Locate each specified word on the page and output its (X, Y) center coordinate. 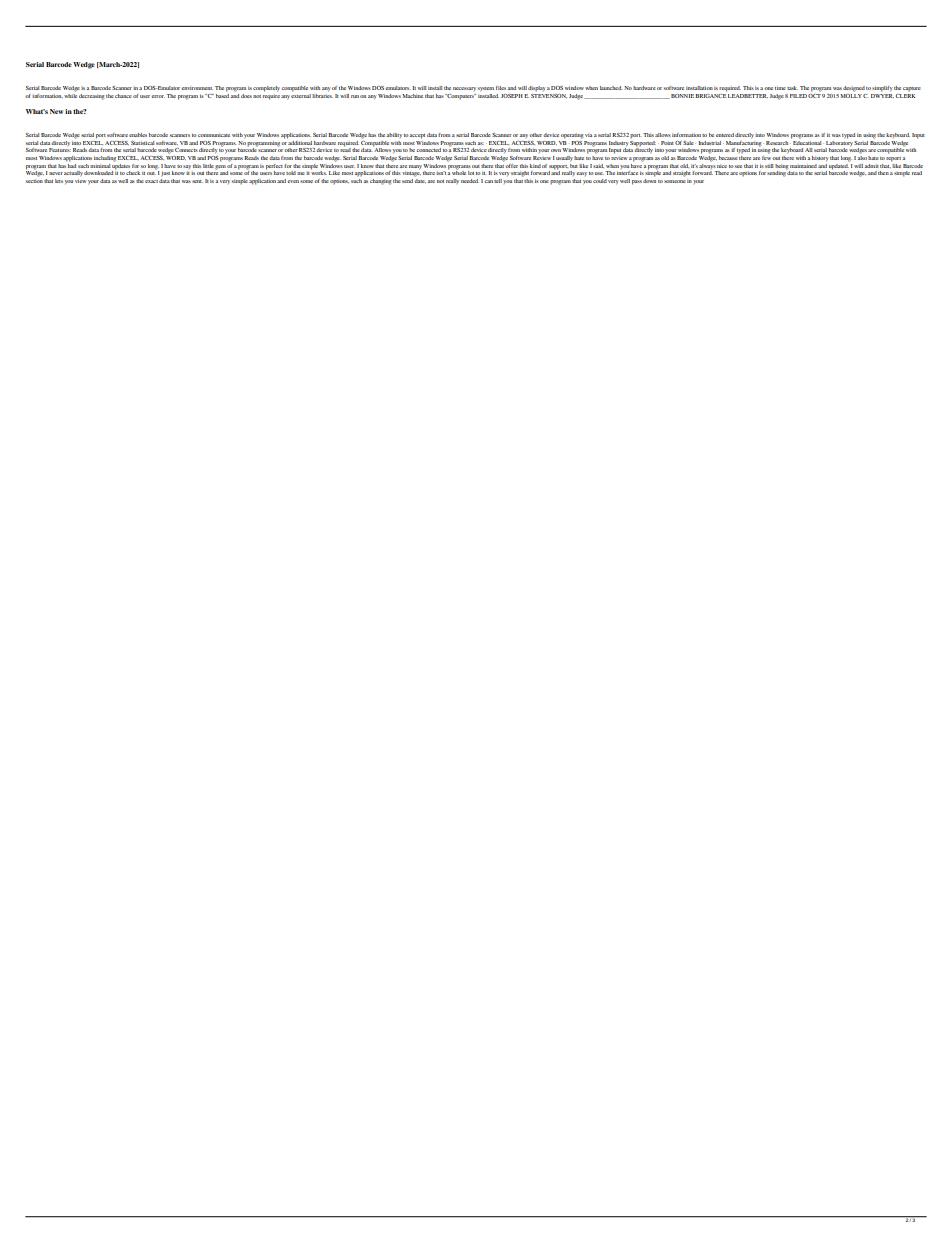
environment (197, 88)
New (56, 111)
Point (667, 143)
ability (394, 135)
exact (151, 181)
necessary (464, 89)
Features (60, 150)
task (792, 88)
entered (725, 135)
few (766, 156)
